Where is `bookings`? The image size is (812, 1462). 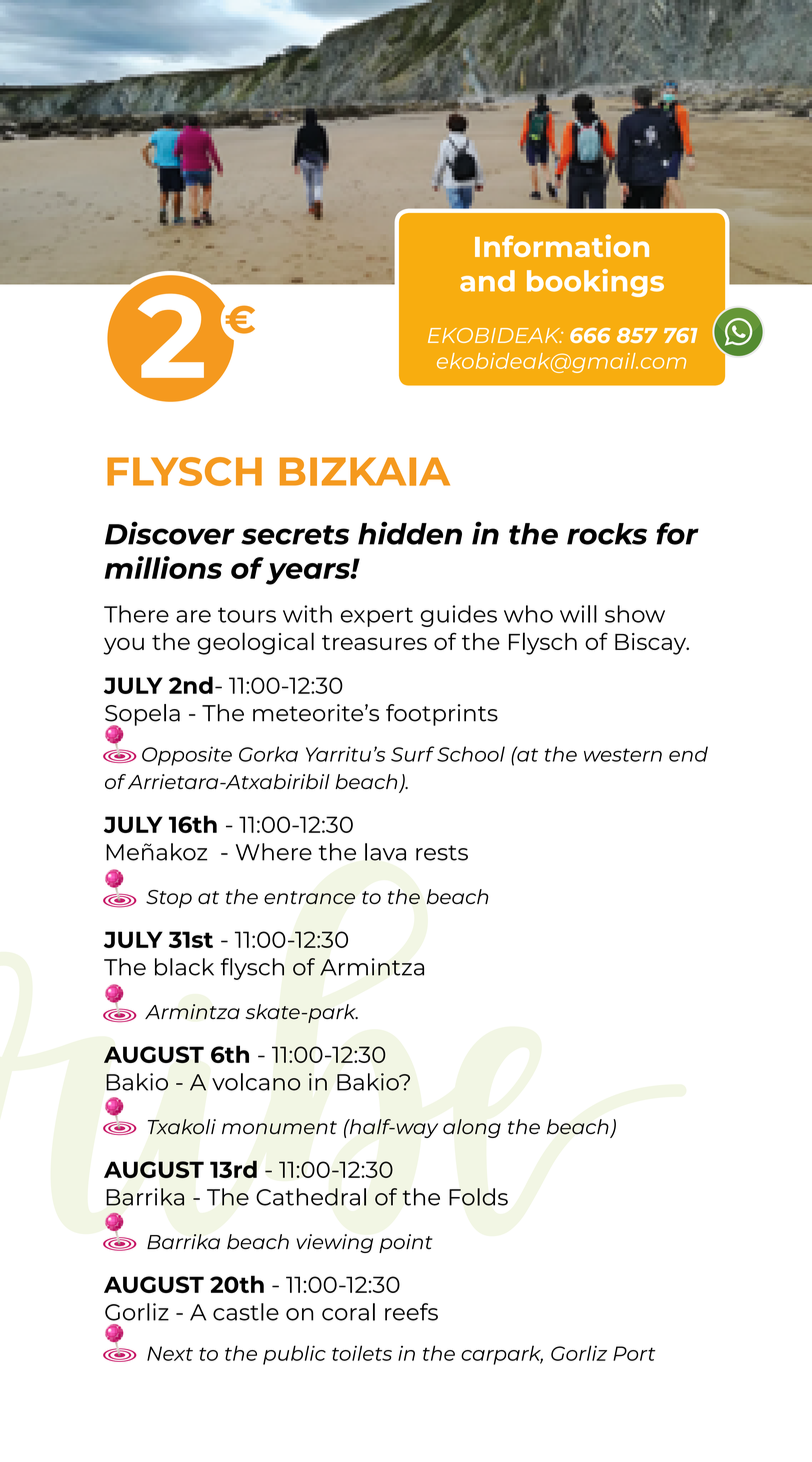
bookings is located at coordinates (595, 283).
